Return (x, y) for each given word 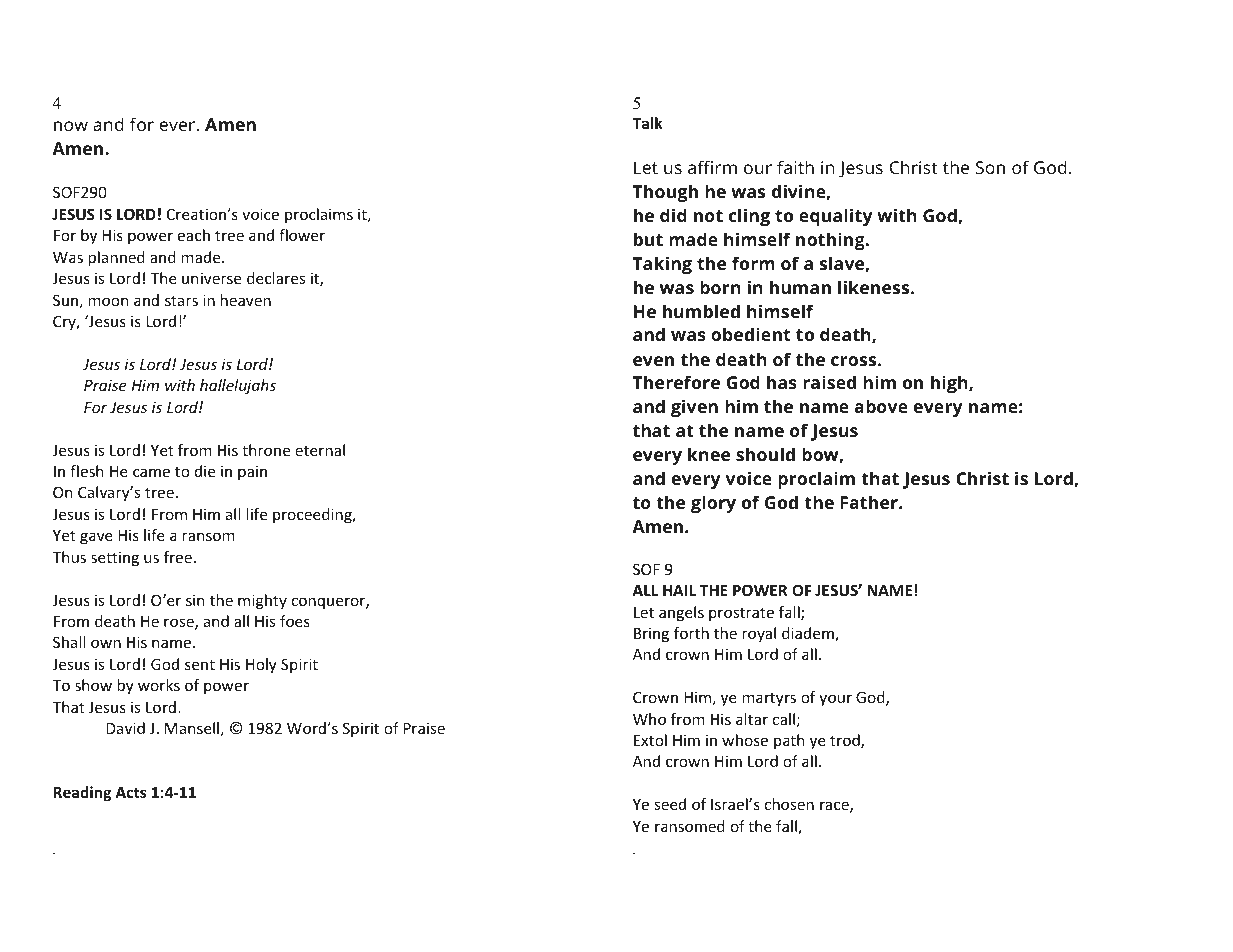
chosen (789, 804)
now (71, 126)
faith (795, 167)
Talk (647, 123)
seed (670, 804)
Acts (130, 792)
